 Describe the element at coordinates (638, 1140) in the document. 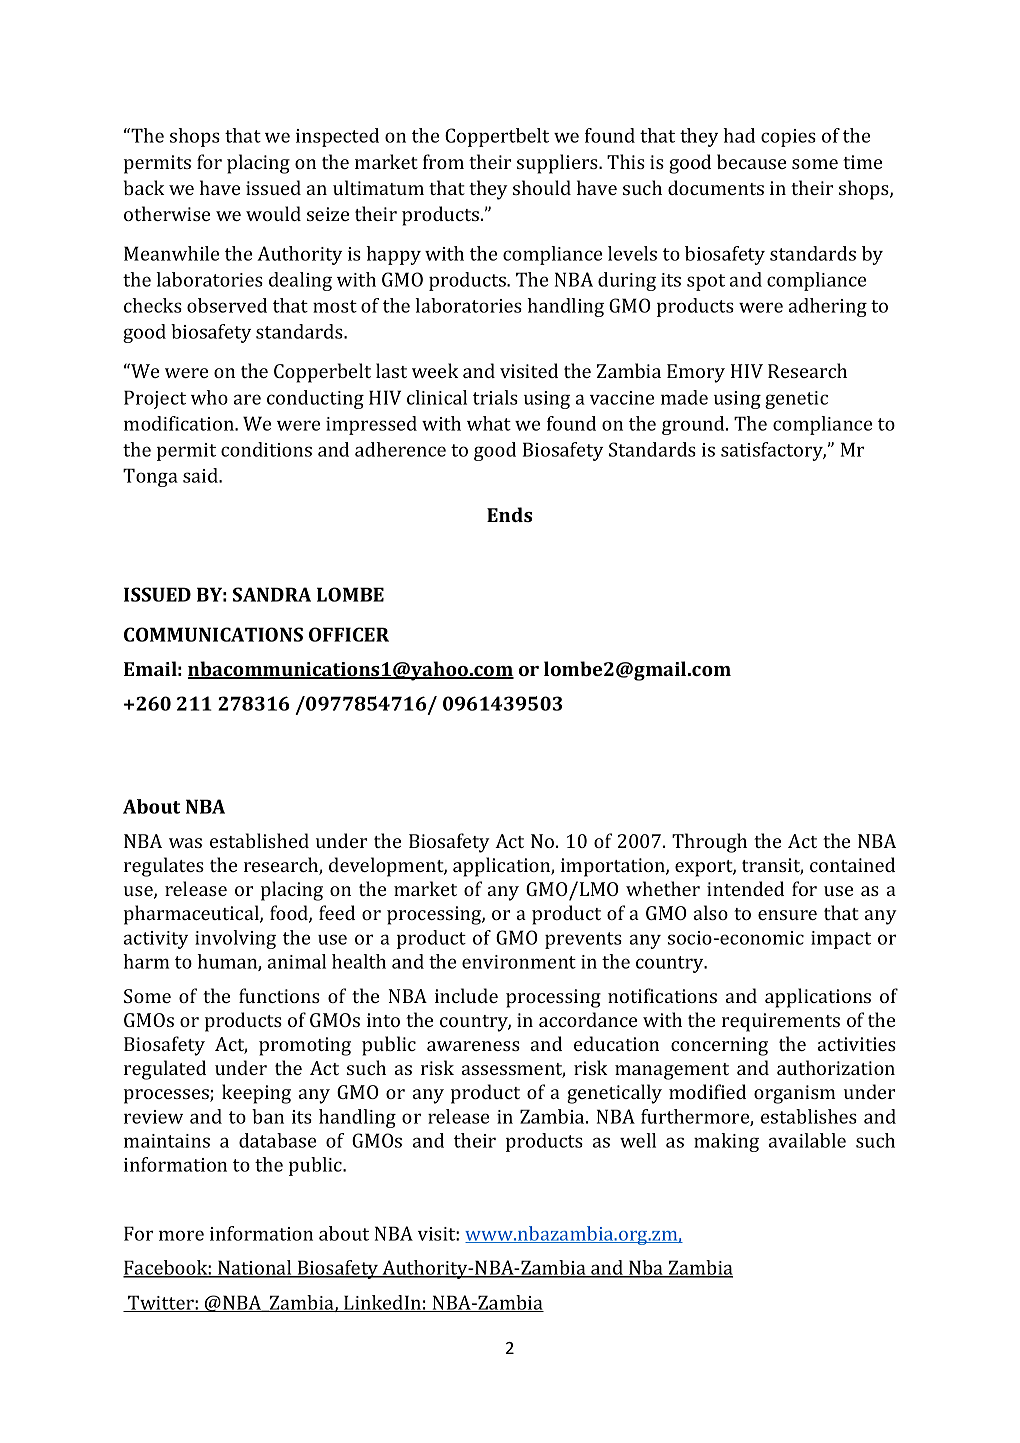

I see `well` at that location.
